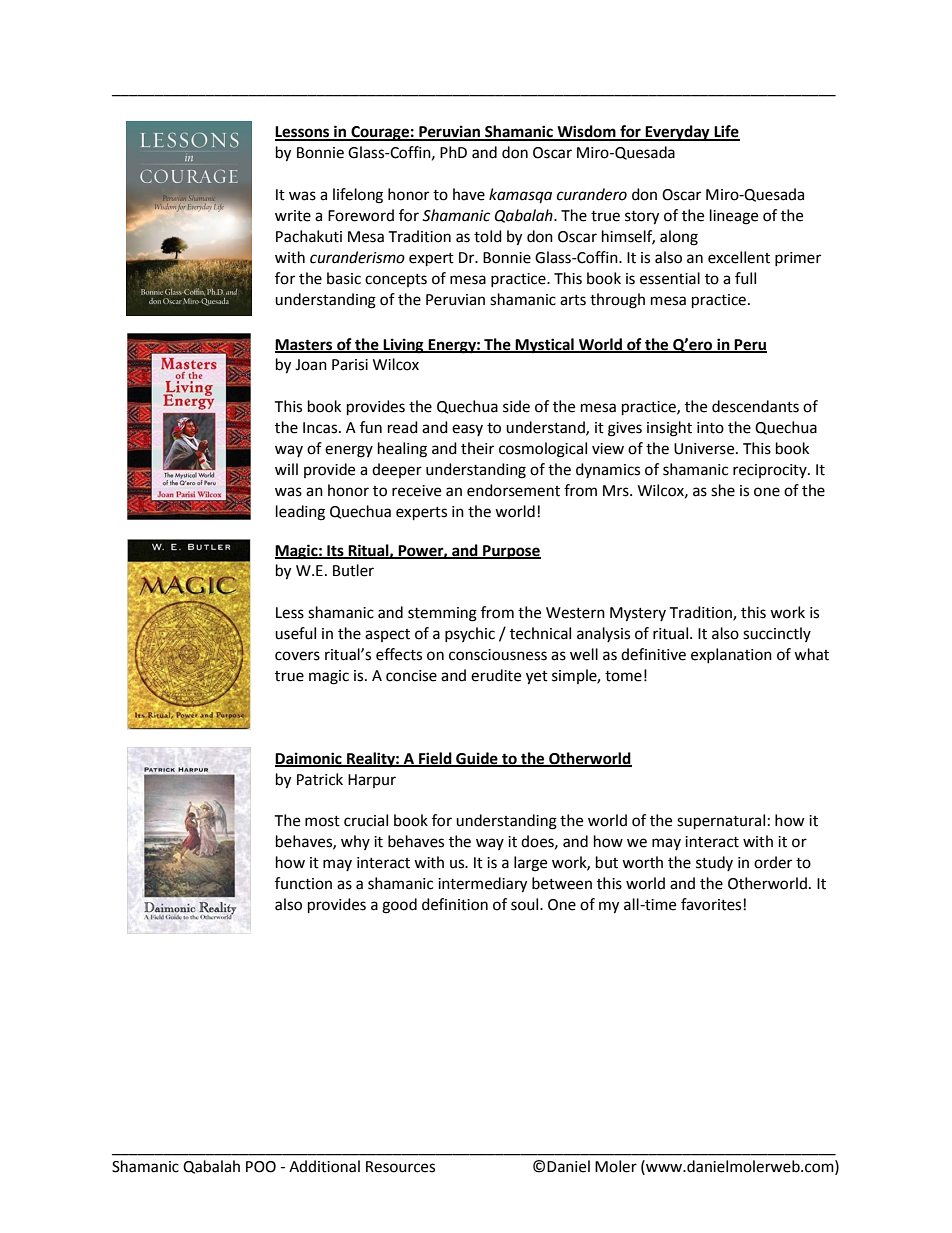  Describe the element at coordinates (586, 132) in the page. I see `Wisdom` at that location.
